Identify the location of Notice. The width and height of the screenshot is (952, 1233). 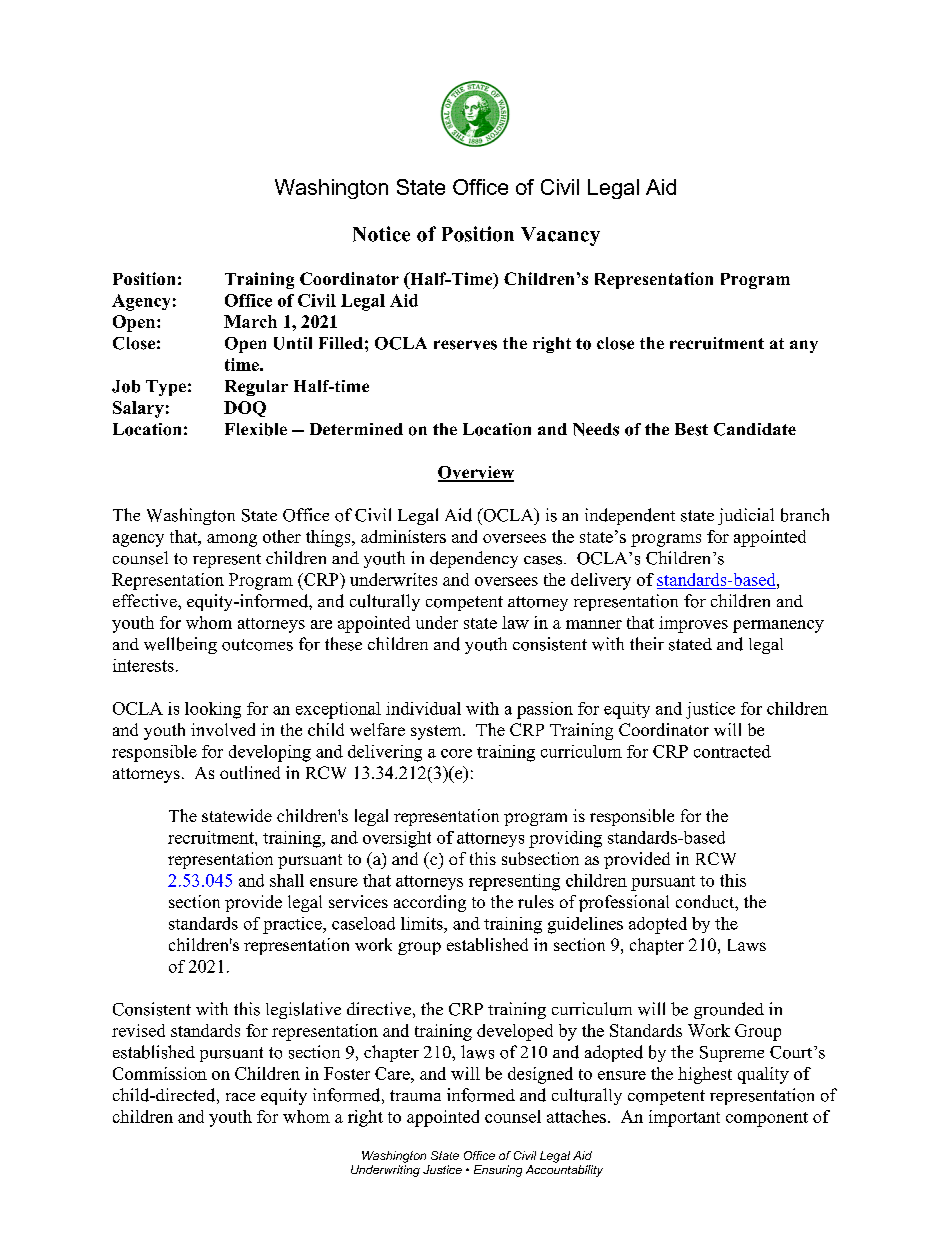
(381, 234).
